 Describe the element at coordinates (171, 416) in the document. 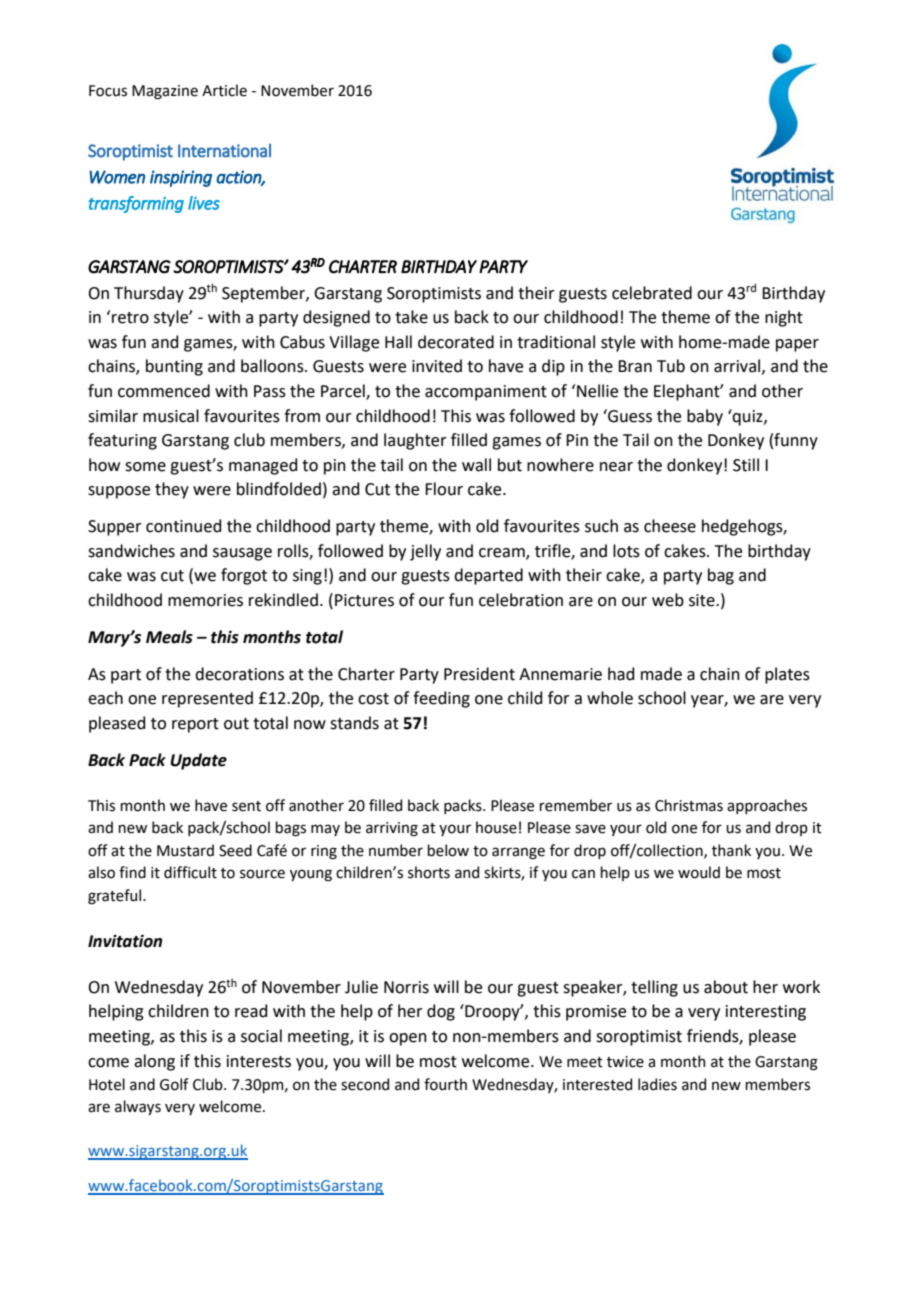

I see `musical` at that location.
